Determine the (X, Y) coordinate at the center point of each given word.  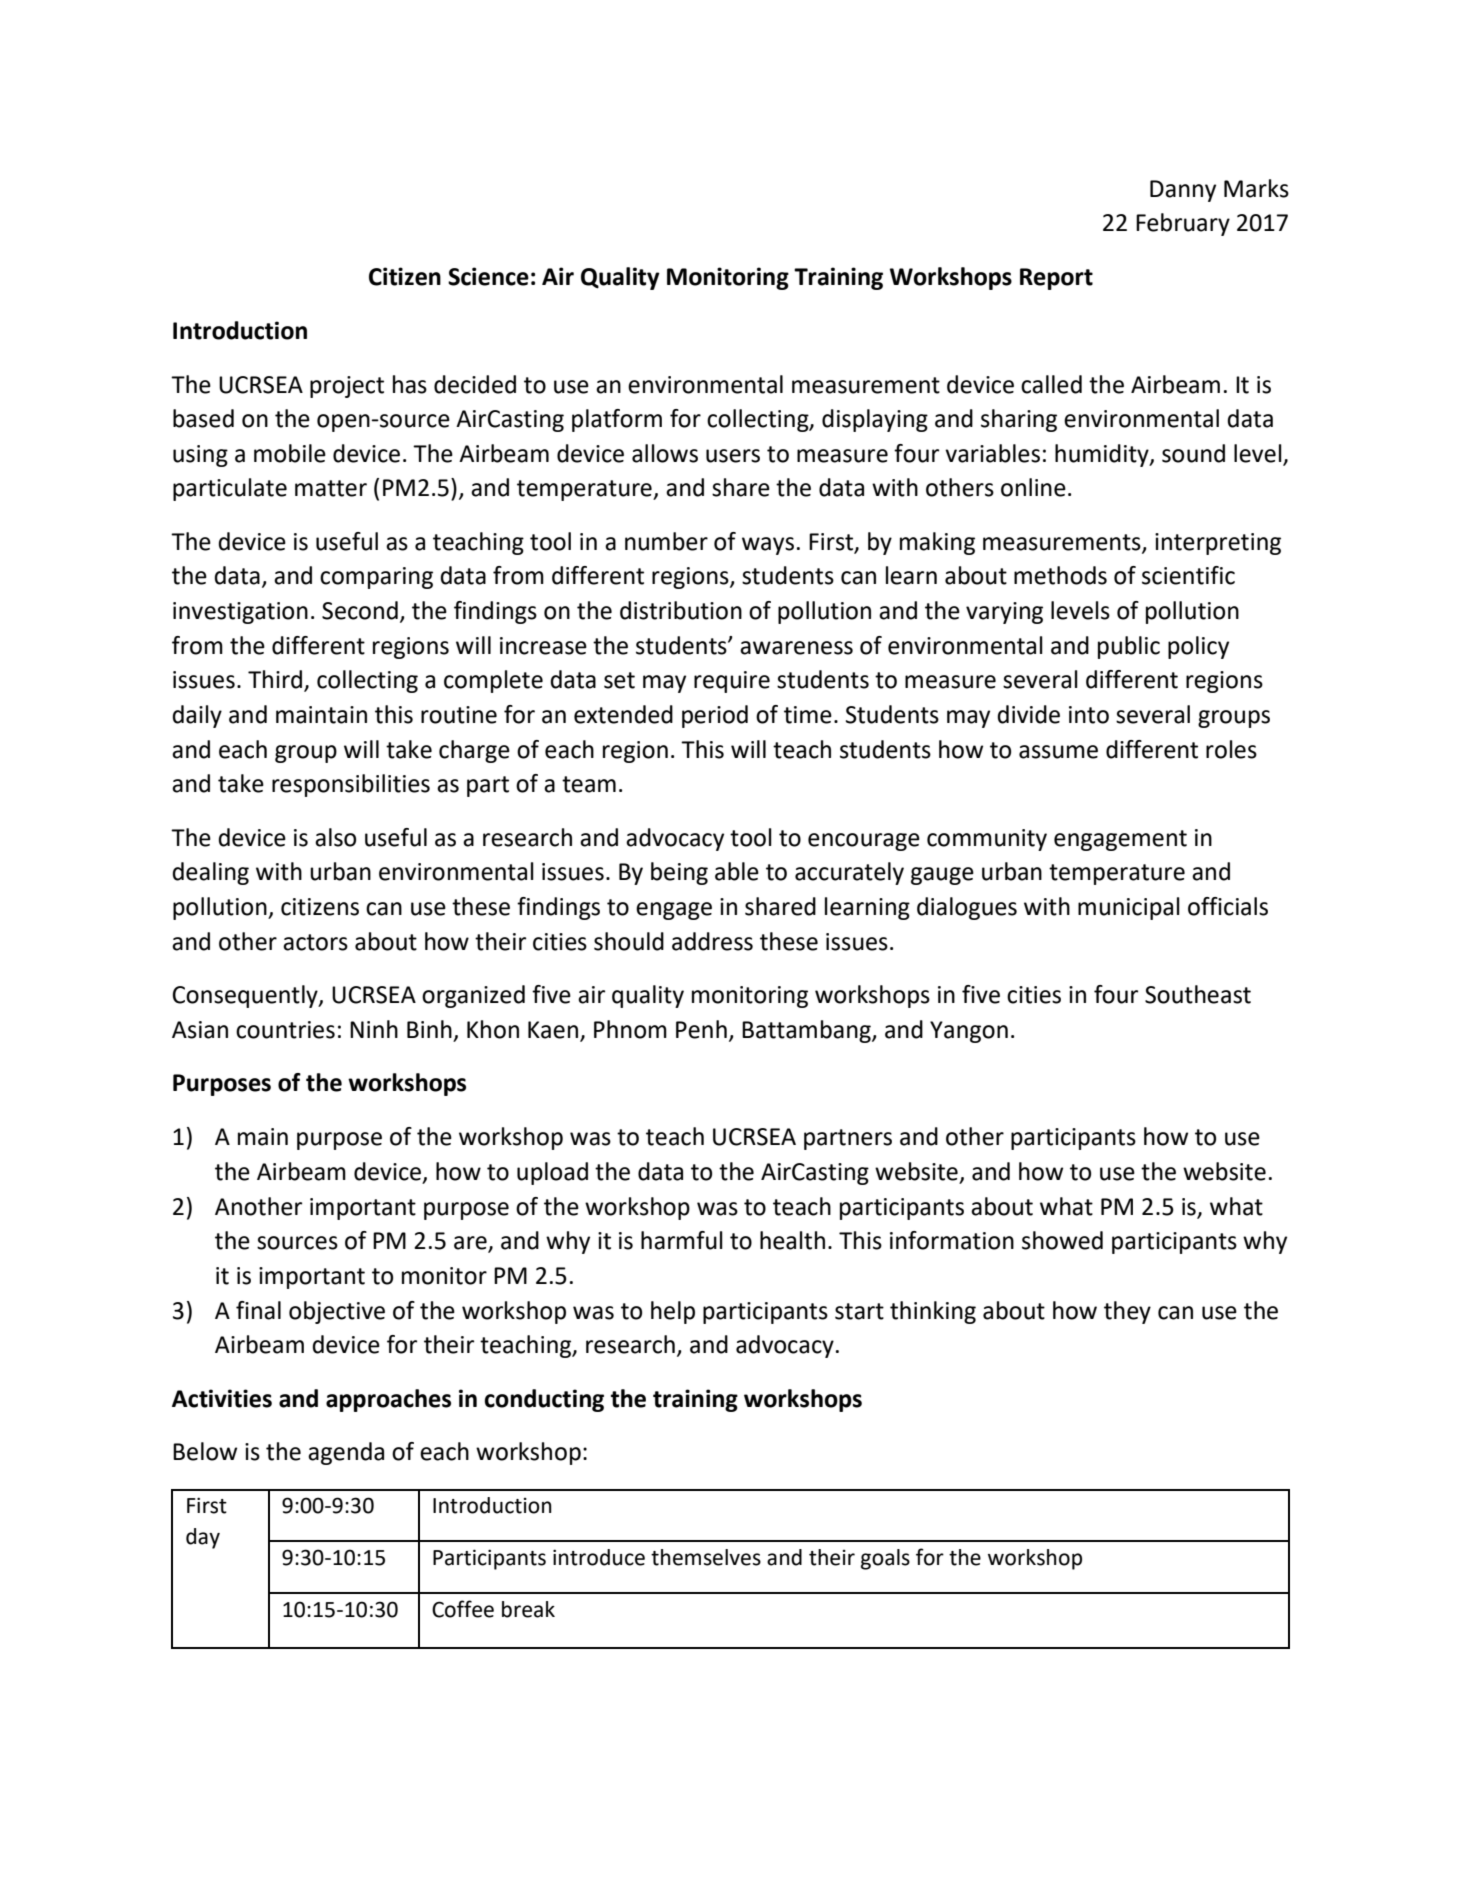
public (1129, 647)
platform (617, 420)
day (203, 1538)
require (732, 682)
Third (276, 680)
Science (488, 276)
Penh (701, 1029)
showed (1062, 1240)
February (1183, 224)
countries (285, 1030)
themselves (706, 1557)
